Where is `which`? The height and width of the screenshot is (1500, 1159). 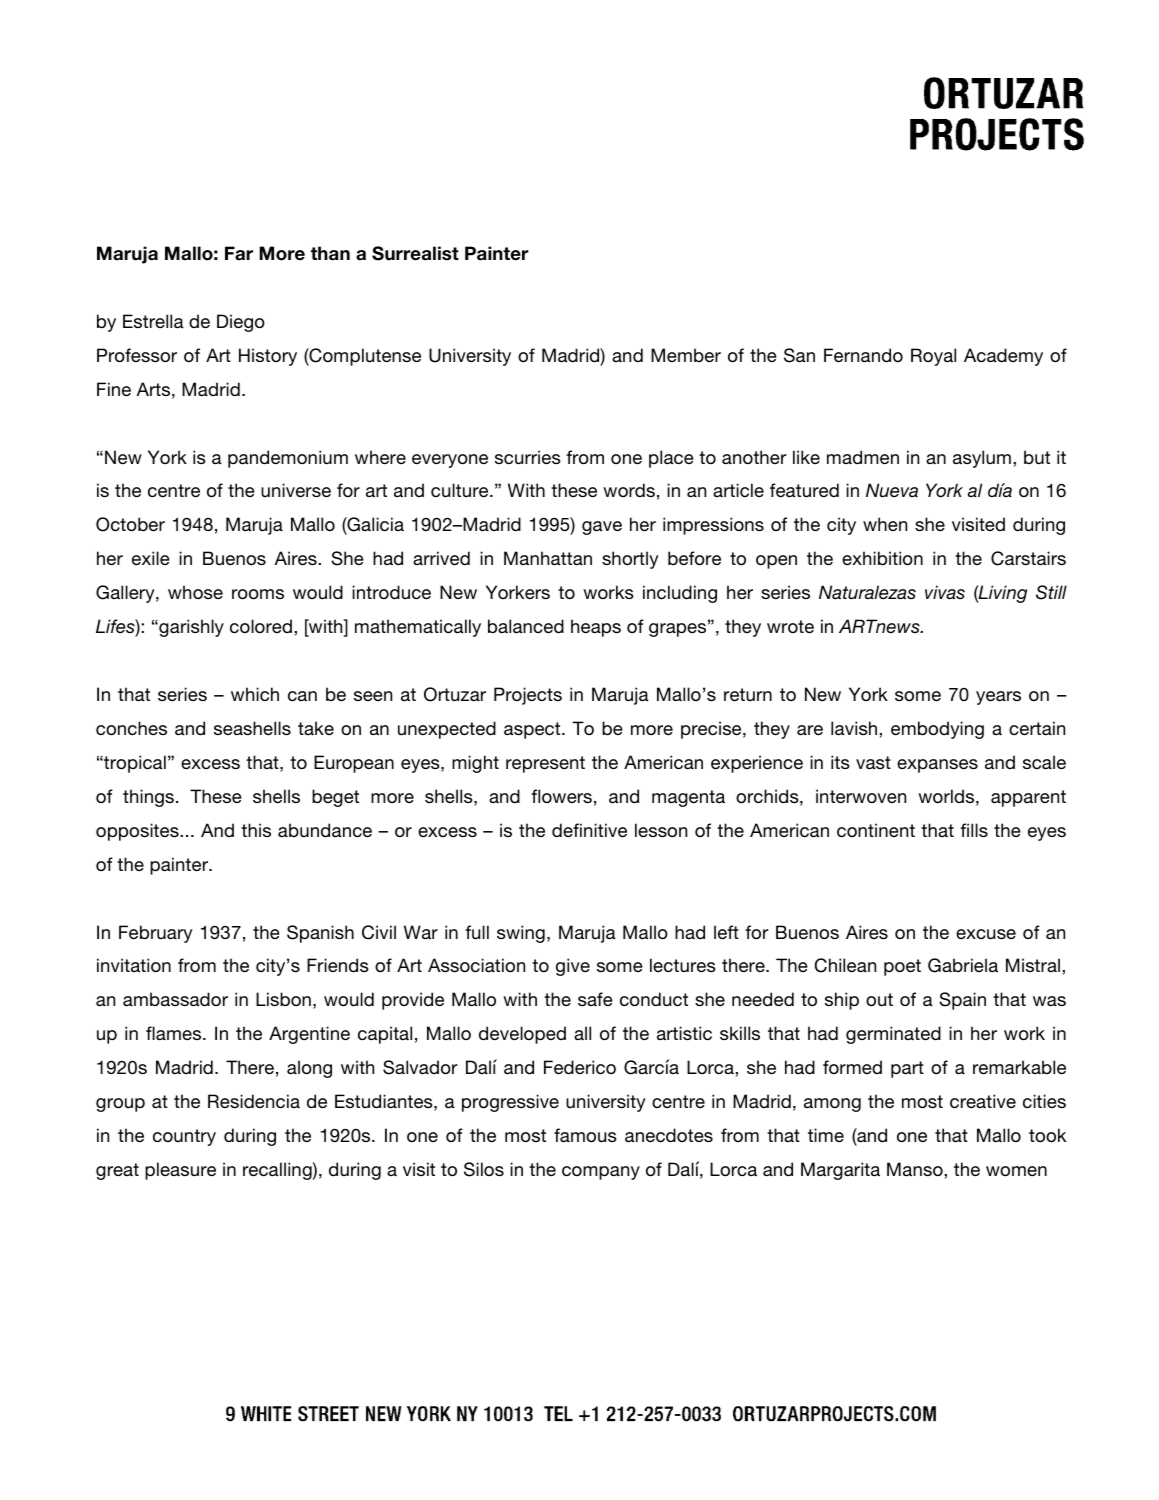 which is located at coordinates (255, 694).
